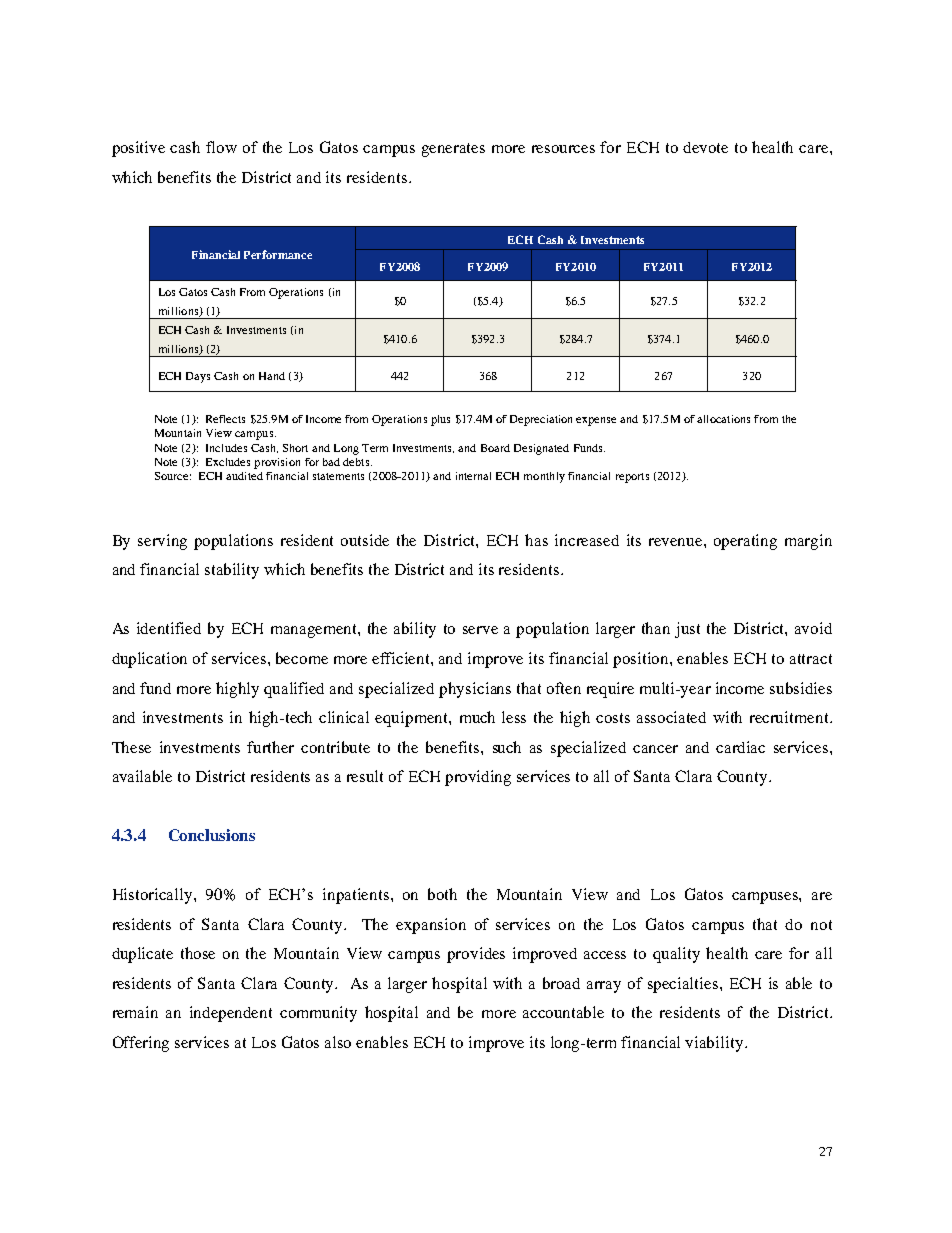 The width and height of the screenshot is (952, 1233). What do you see at coordinates (453, 150) in the screenshot?
I see `generates` at bounding box center [453, 150].
